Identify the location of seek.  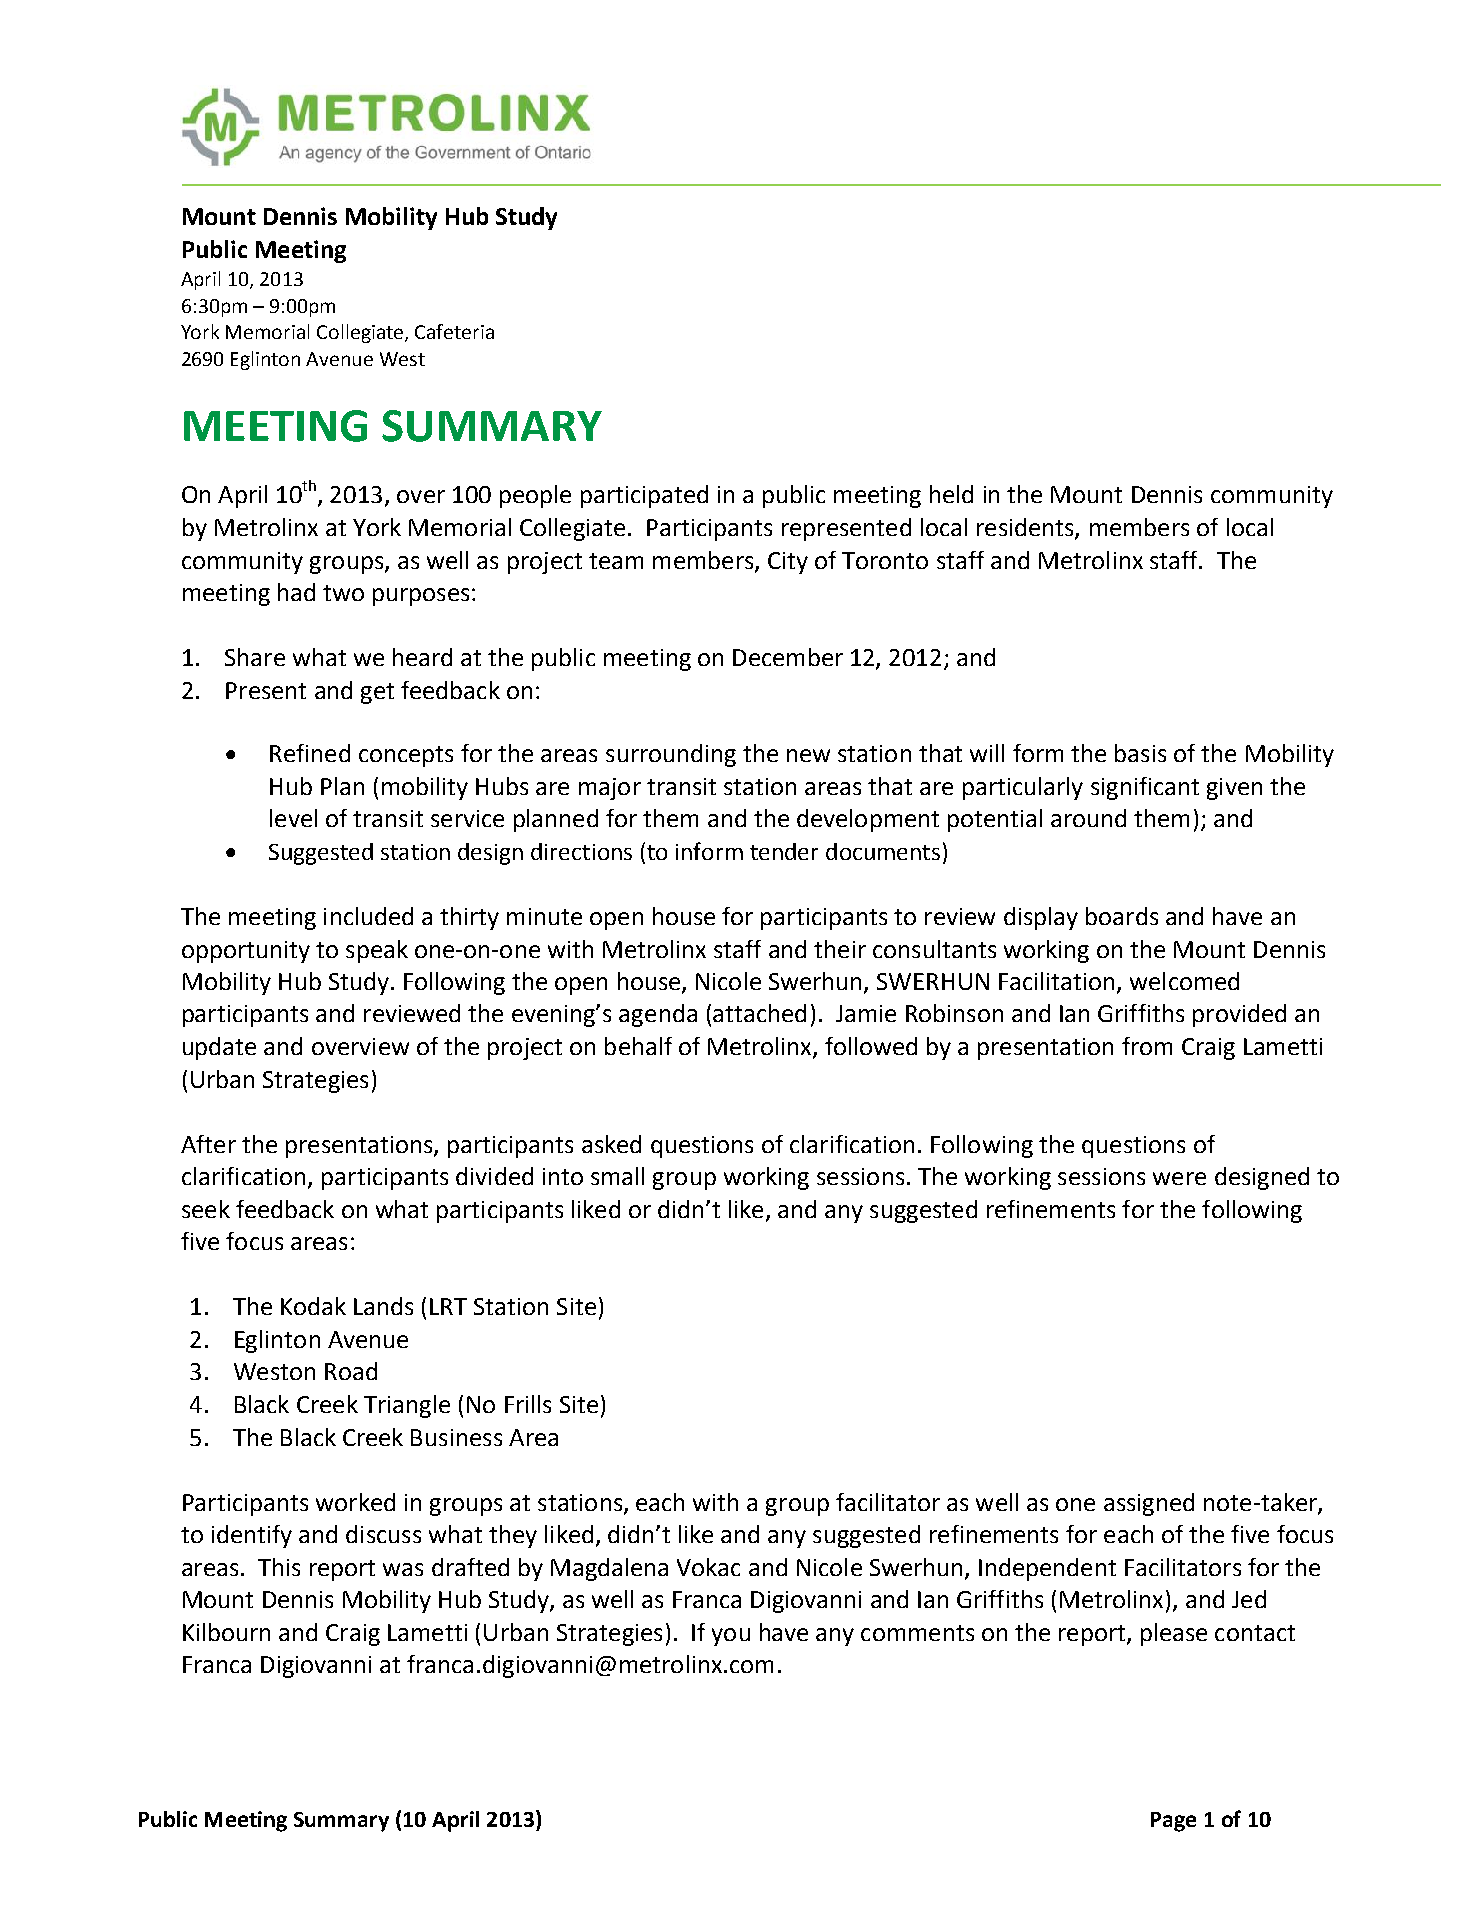
(206, 1209).
